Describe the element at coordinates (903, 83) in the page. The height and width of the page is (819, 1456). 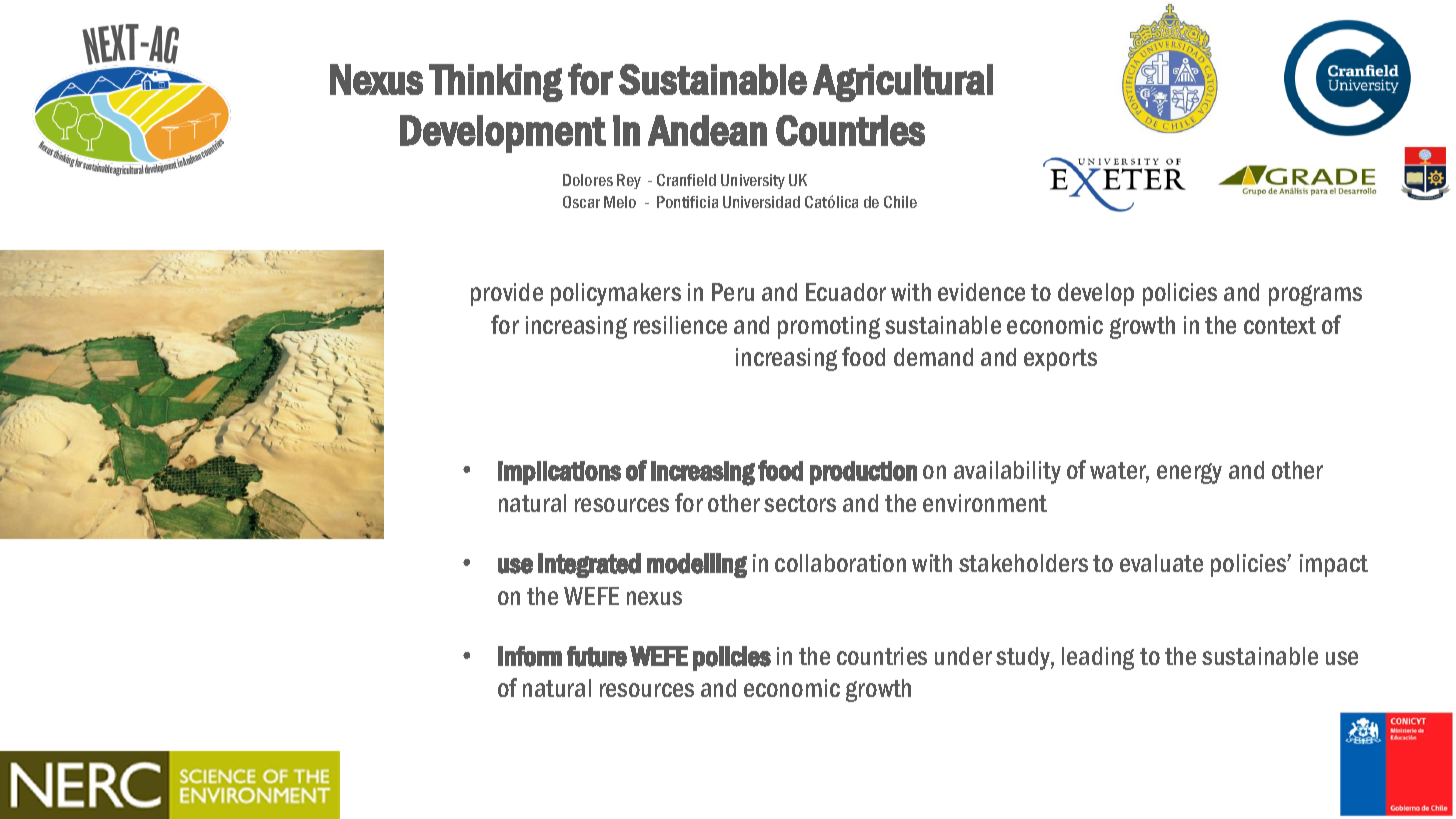
I see `Agricultural` at that location.
